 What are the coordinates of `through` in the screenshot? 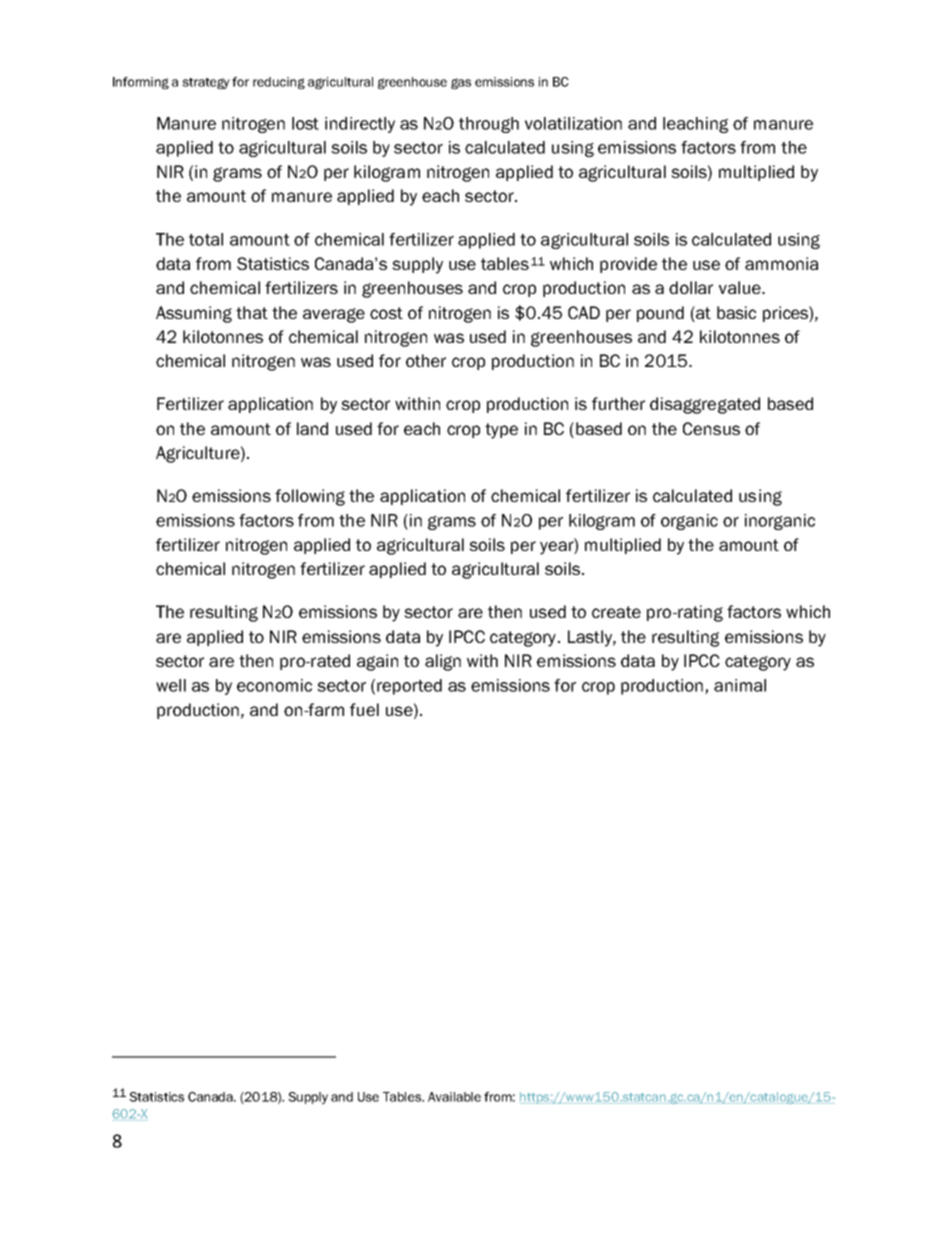 It's located at (489, 125).
